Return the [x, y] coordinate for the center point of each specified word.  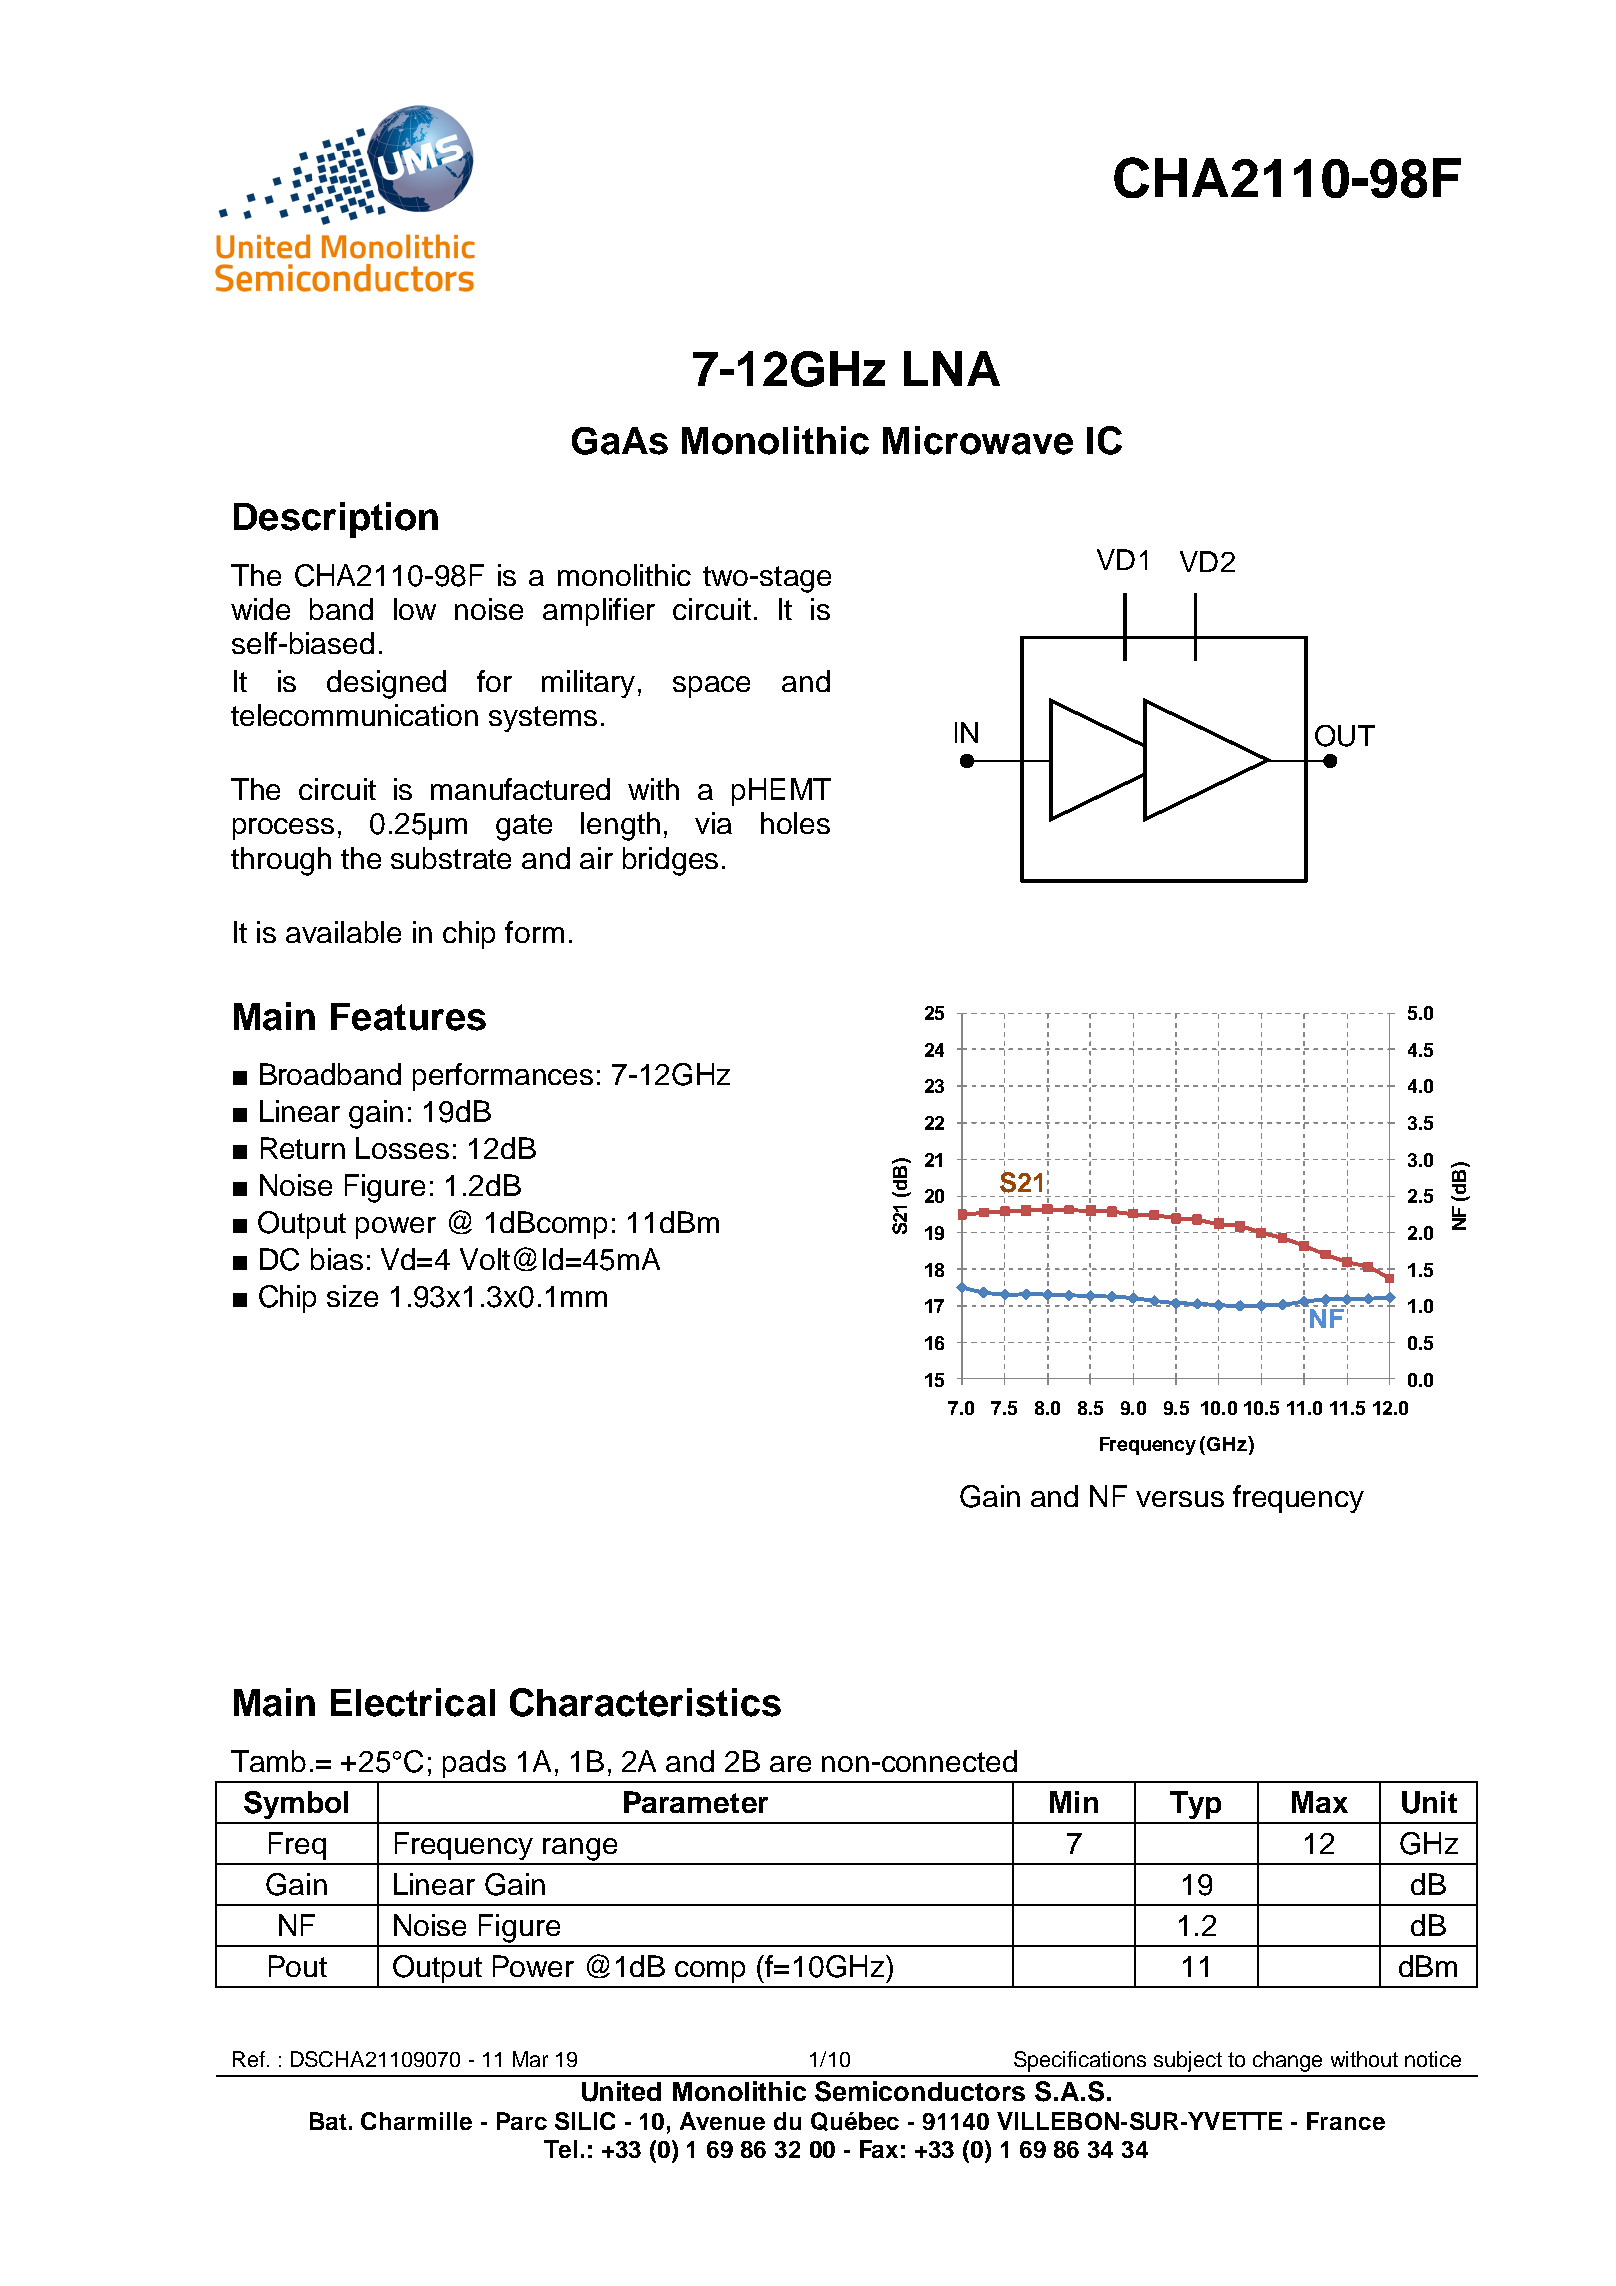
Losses [402, 1148]
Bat [328, 2121]
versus [1180, 1499]
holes [795, 823]
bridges [670, 861]
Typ [1195, 1805]
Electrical [413, 1702]
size [352, 1296]
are [790, 1764]
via [713, 823]
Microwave [978, 440]
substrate [451, 858]
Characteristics [645, 1702]
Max [1320, 1802]
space [711, 687]
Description [336, 520]
